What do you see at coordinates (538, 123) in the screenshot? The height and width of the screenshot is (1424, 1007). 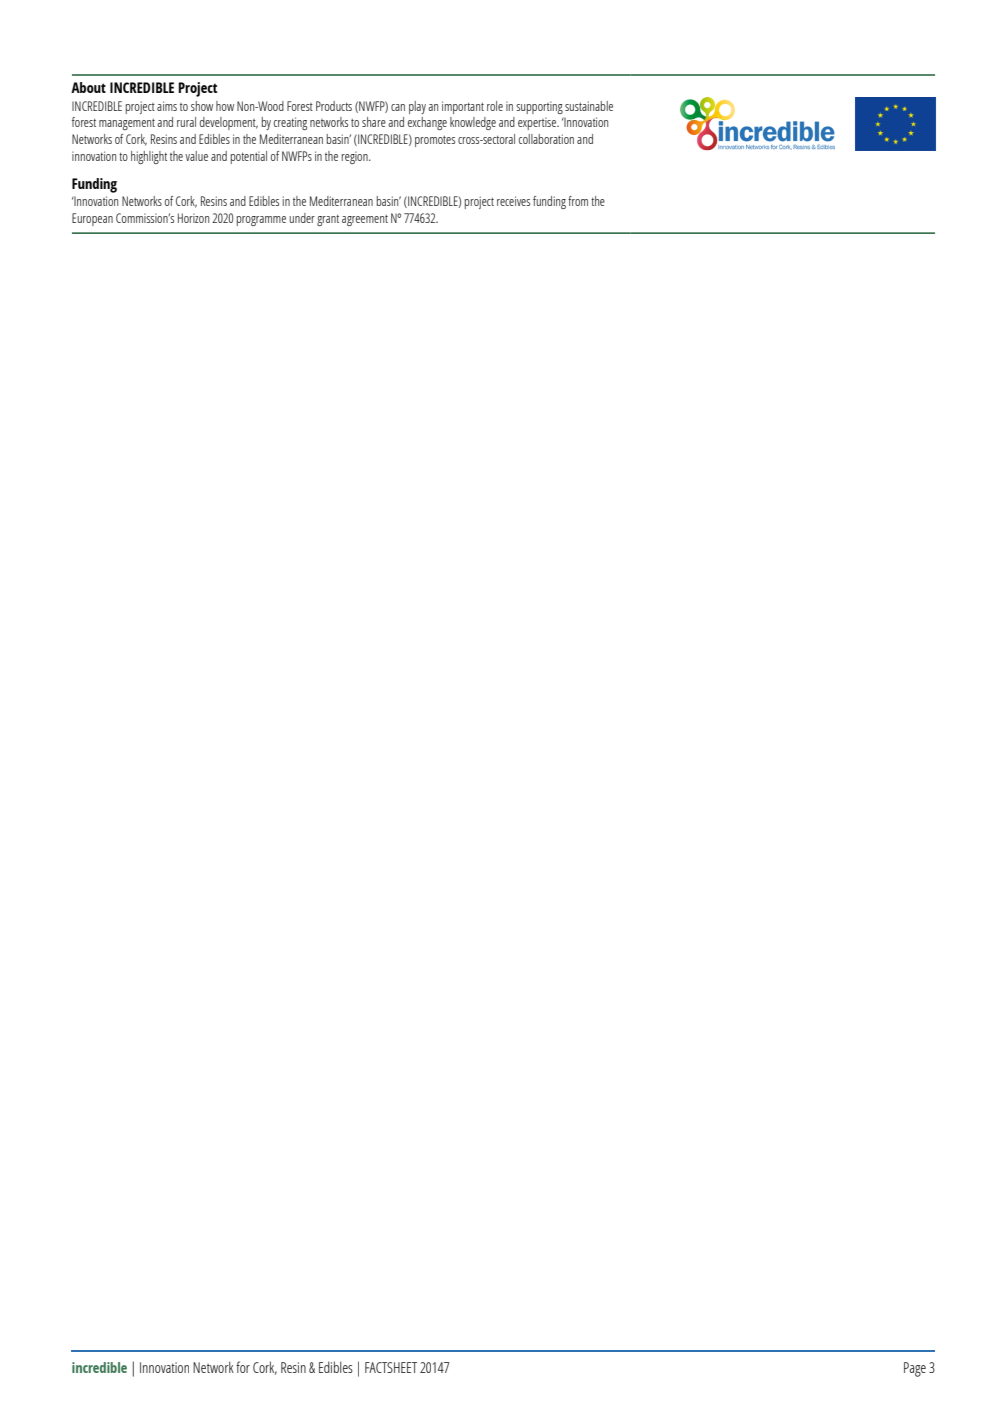 I see `expertise` at bounding box center [538, 123].
